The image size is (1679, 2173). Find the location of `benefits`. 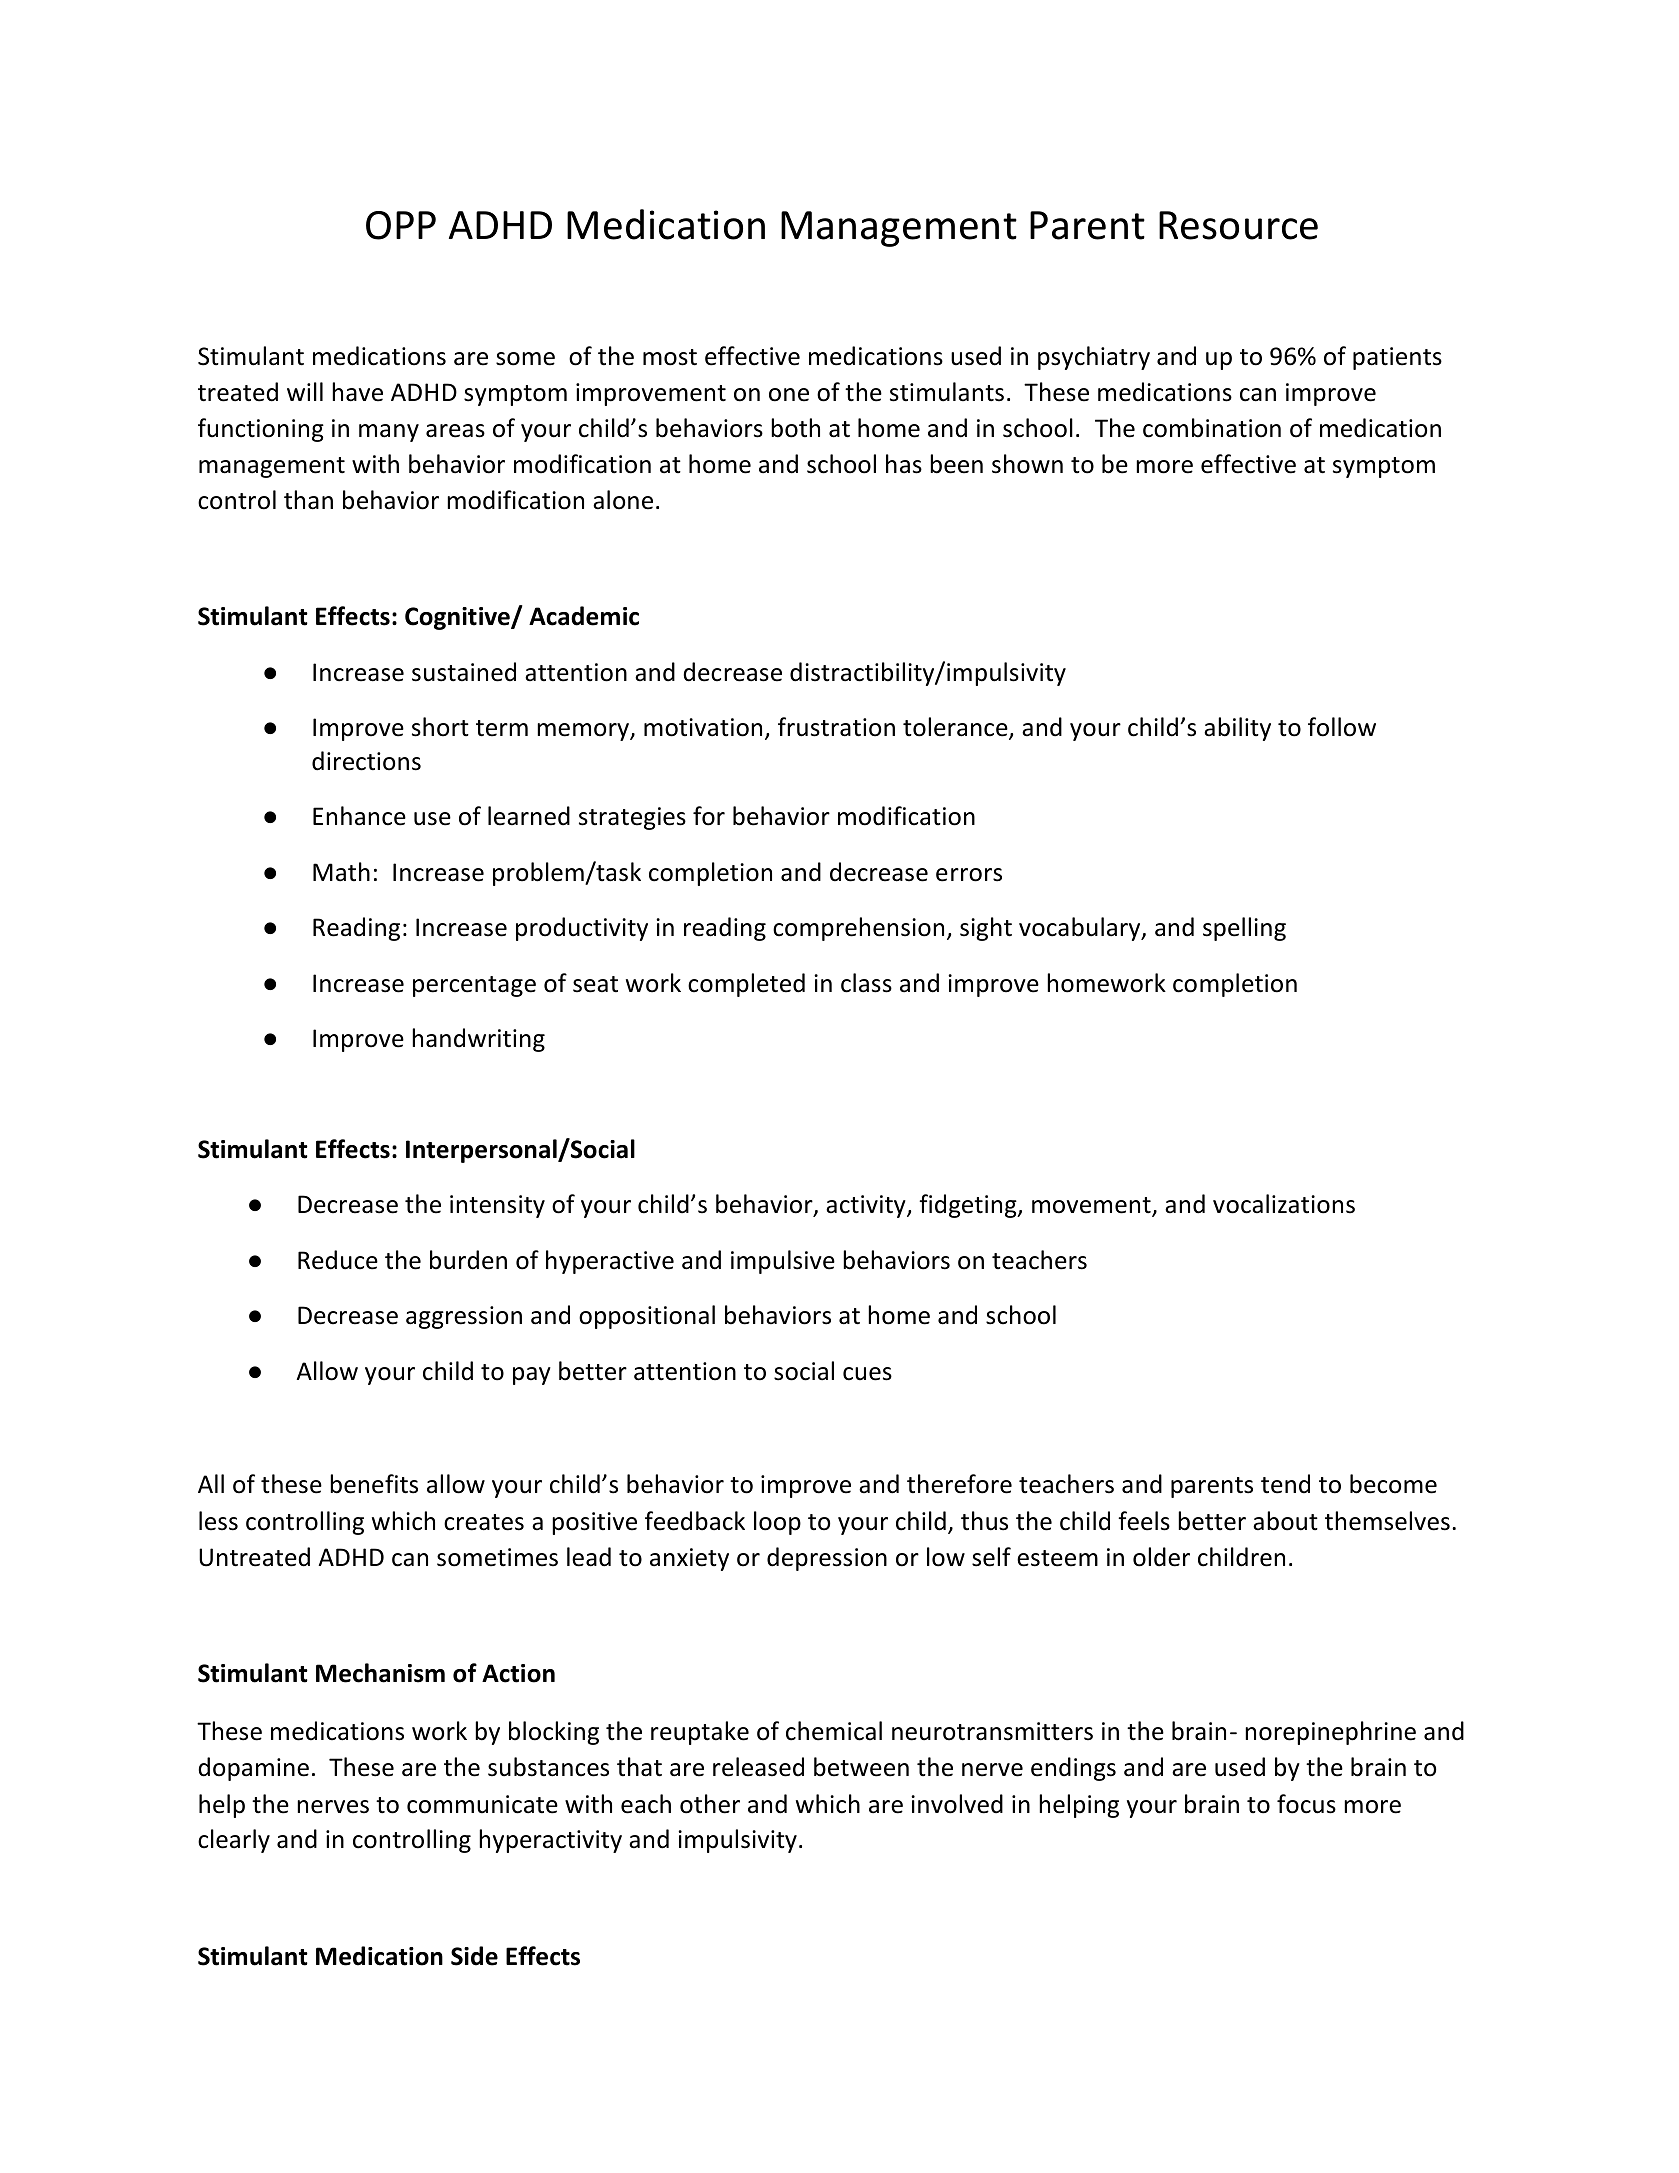

benefits is located at coordinates (374, 1484).
